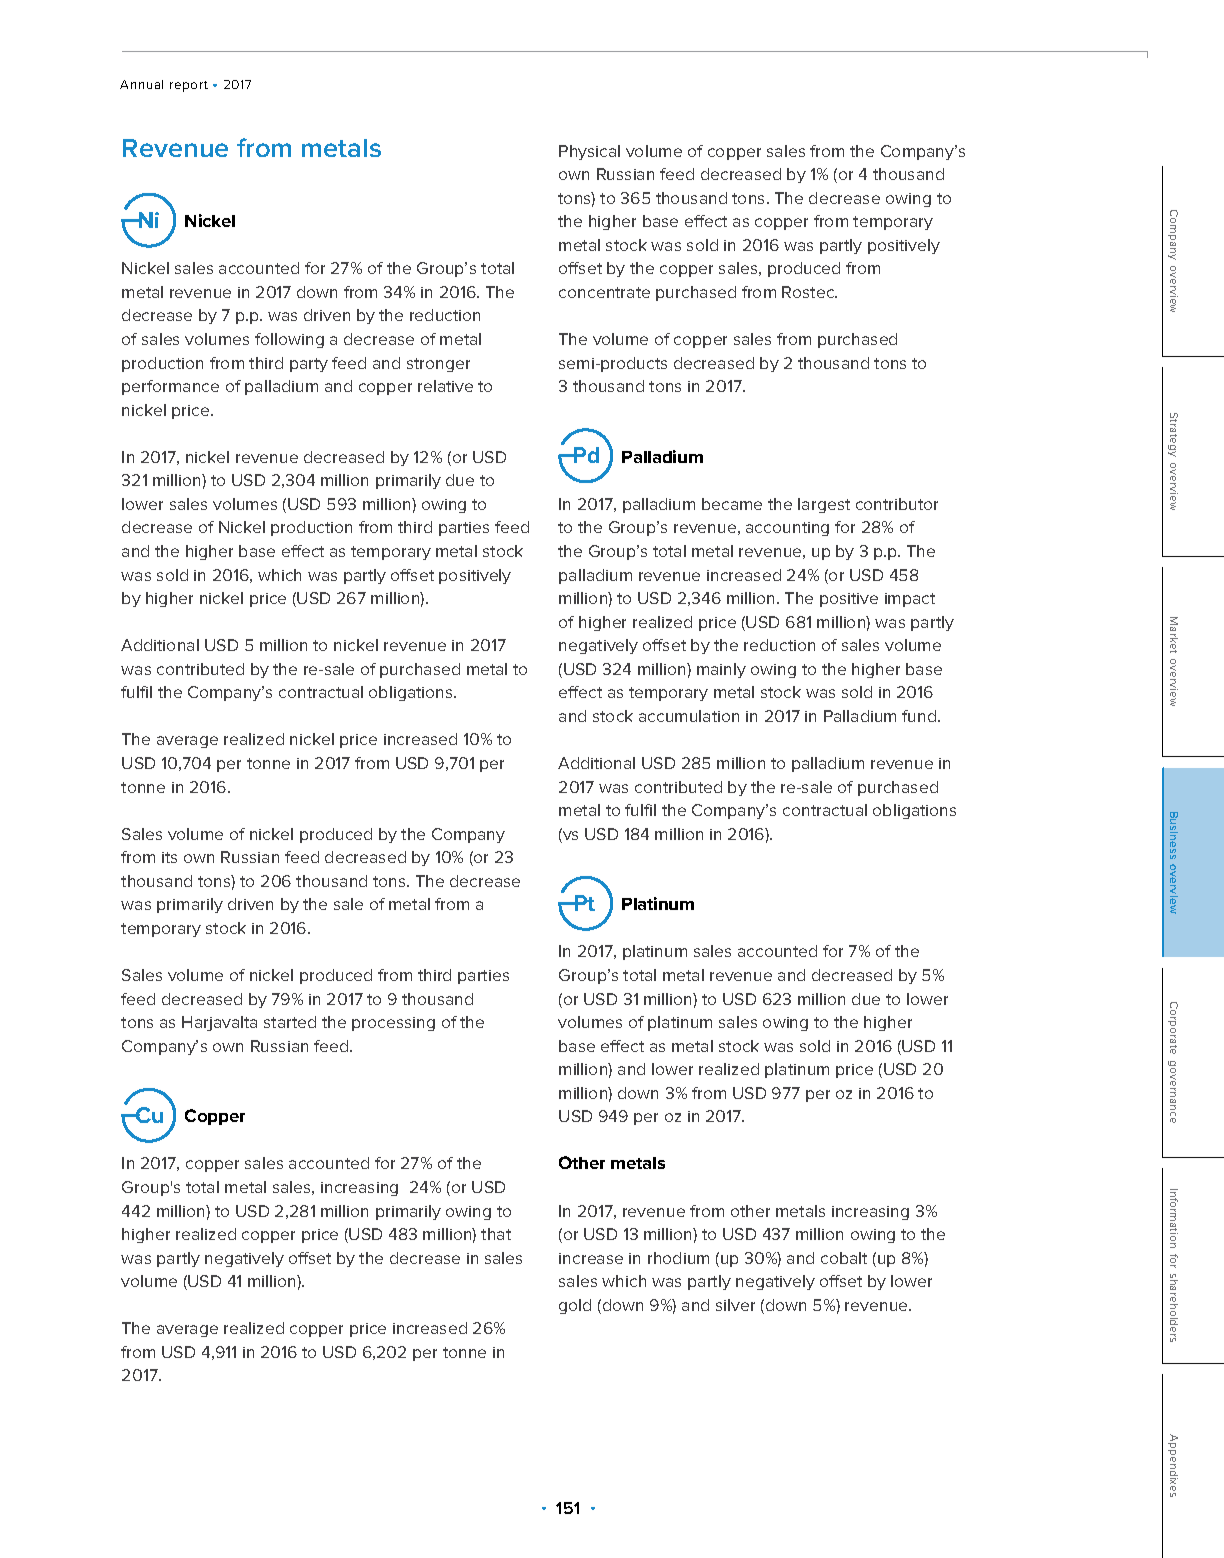 The height and width of the page is (1558, 1224). What do you see at coordinates (496, 1234) in the page?
I see `that` at bounding box center [496, 1234].
